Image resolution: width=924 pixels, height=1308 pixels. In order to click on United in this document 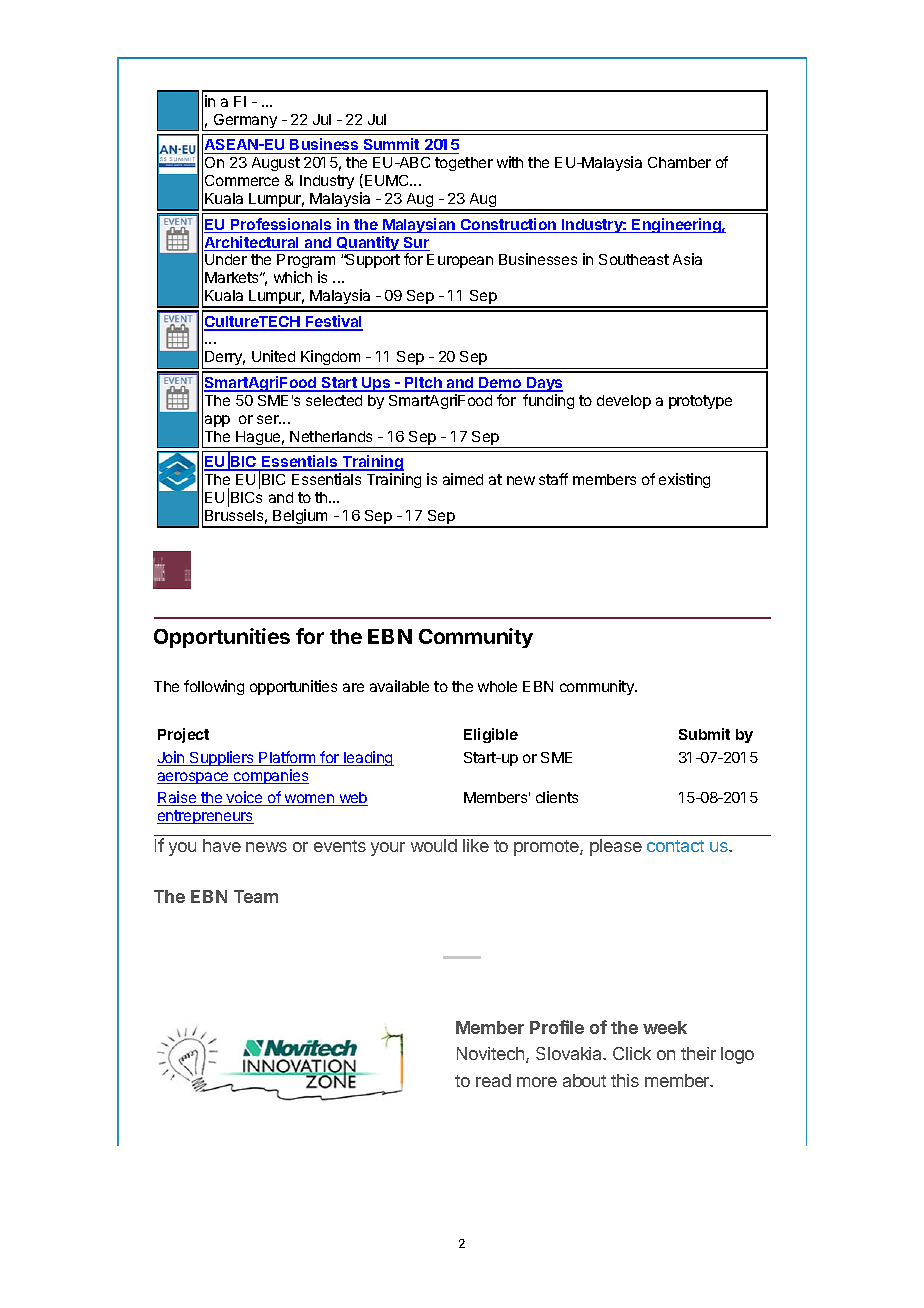, I will do `click(273, 356)`.
